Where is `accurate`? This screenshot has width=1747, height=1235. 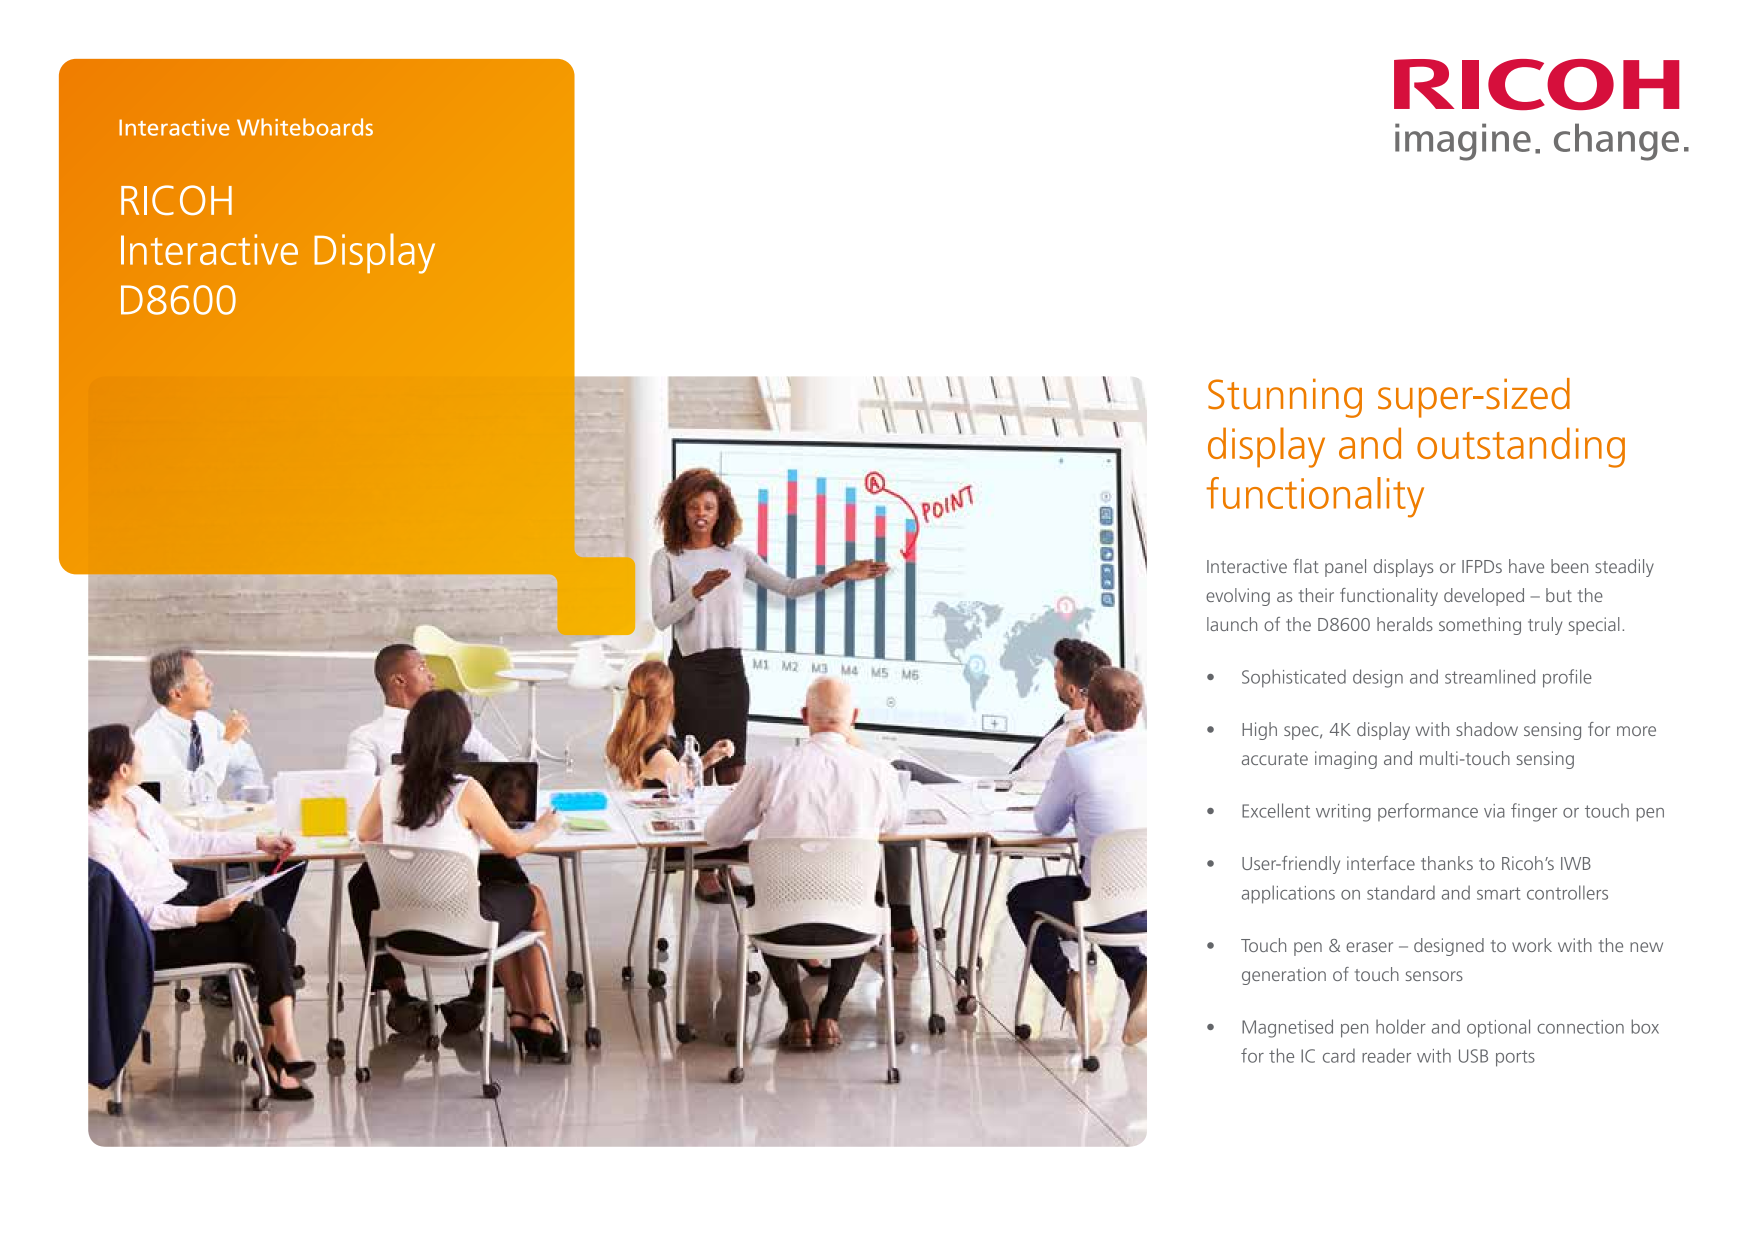 accurate is located at coordinates (1275, 759).
